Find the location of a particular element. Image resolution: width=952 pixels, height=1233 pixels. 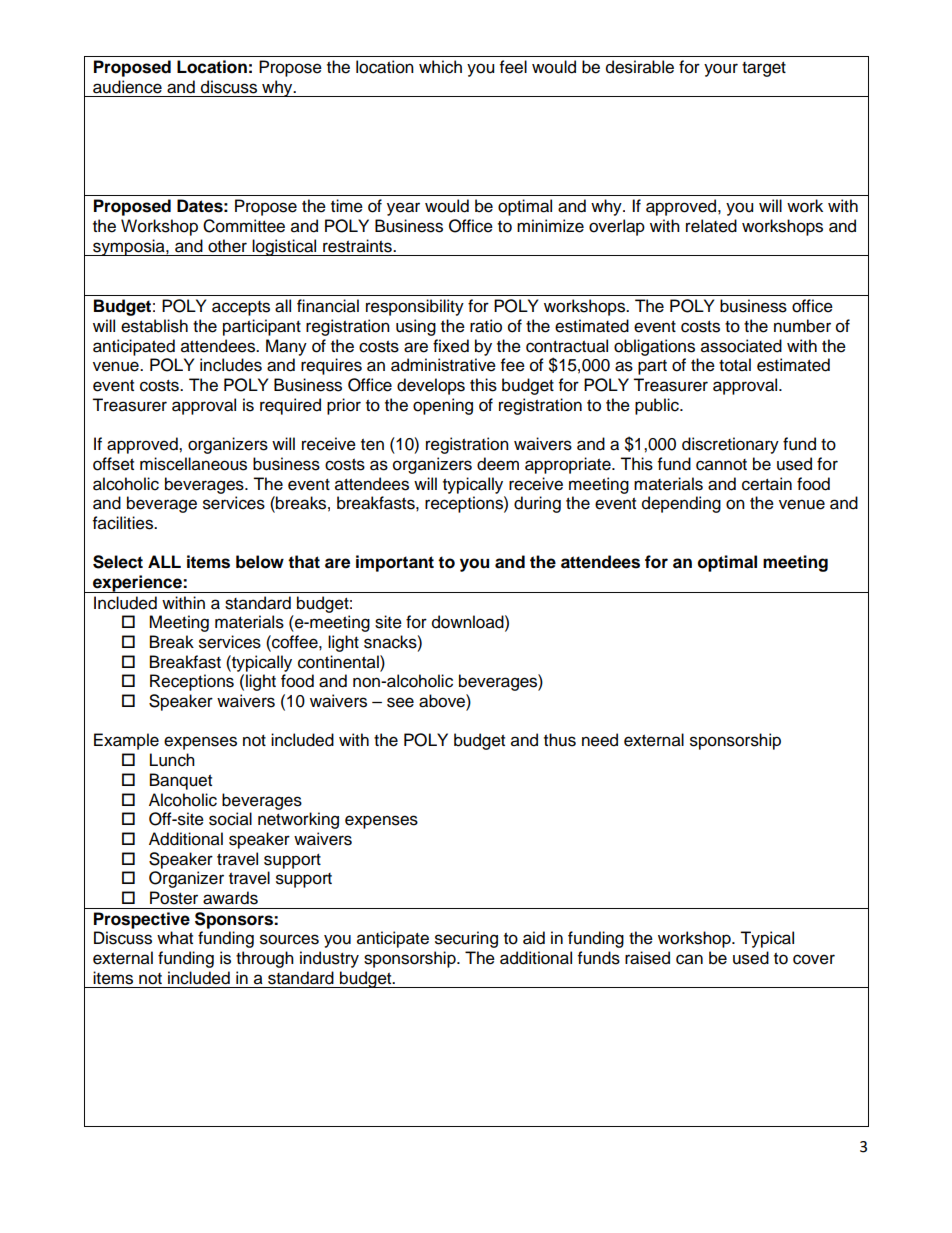

securing is located at coordinates (466, 939).
